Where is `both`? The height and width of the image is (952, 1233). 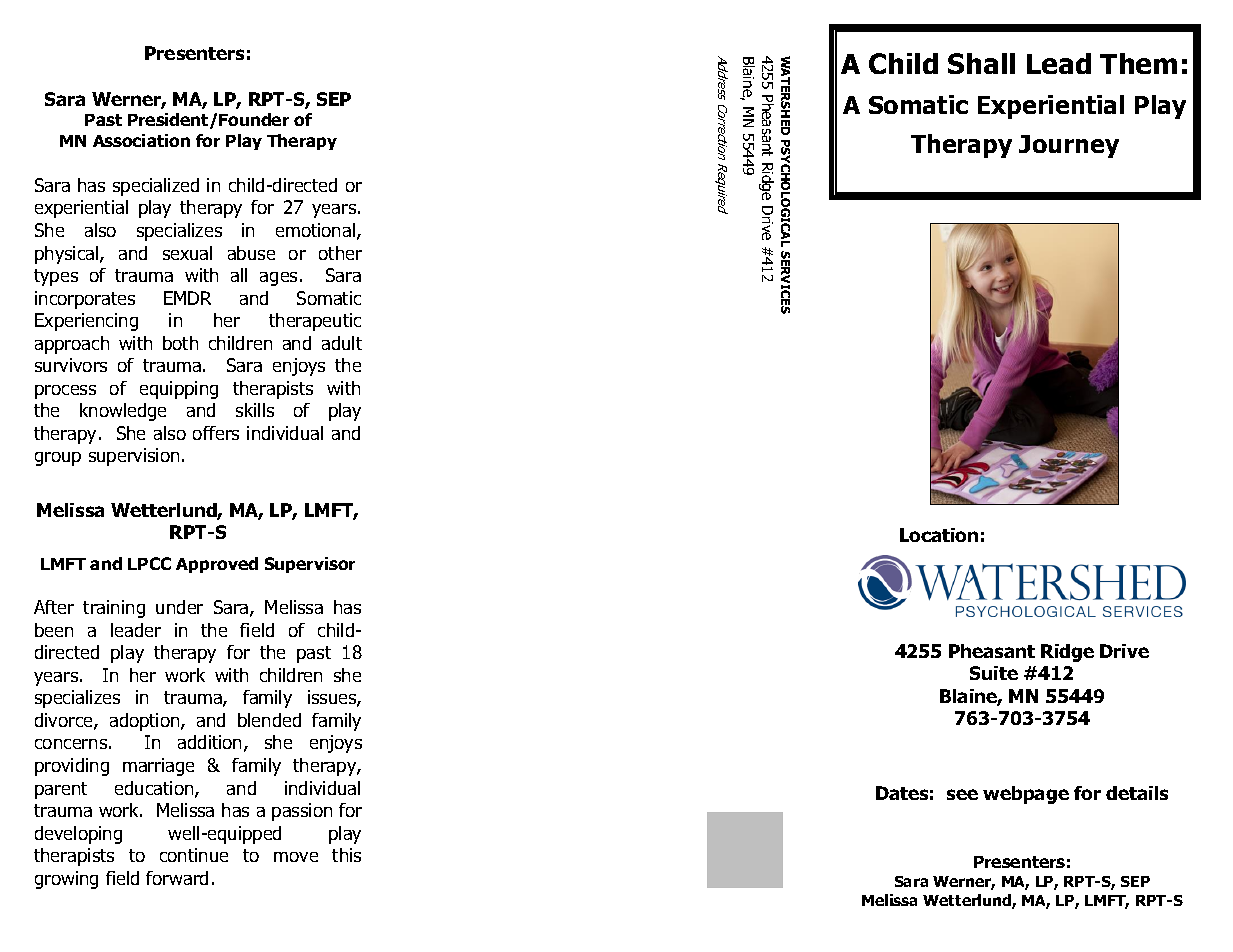 both is located at coordinates (180, 343).
